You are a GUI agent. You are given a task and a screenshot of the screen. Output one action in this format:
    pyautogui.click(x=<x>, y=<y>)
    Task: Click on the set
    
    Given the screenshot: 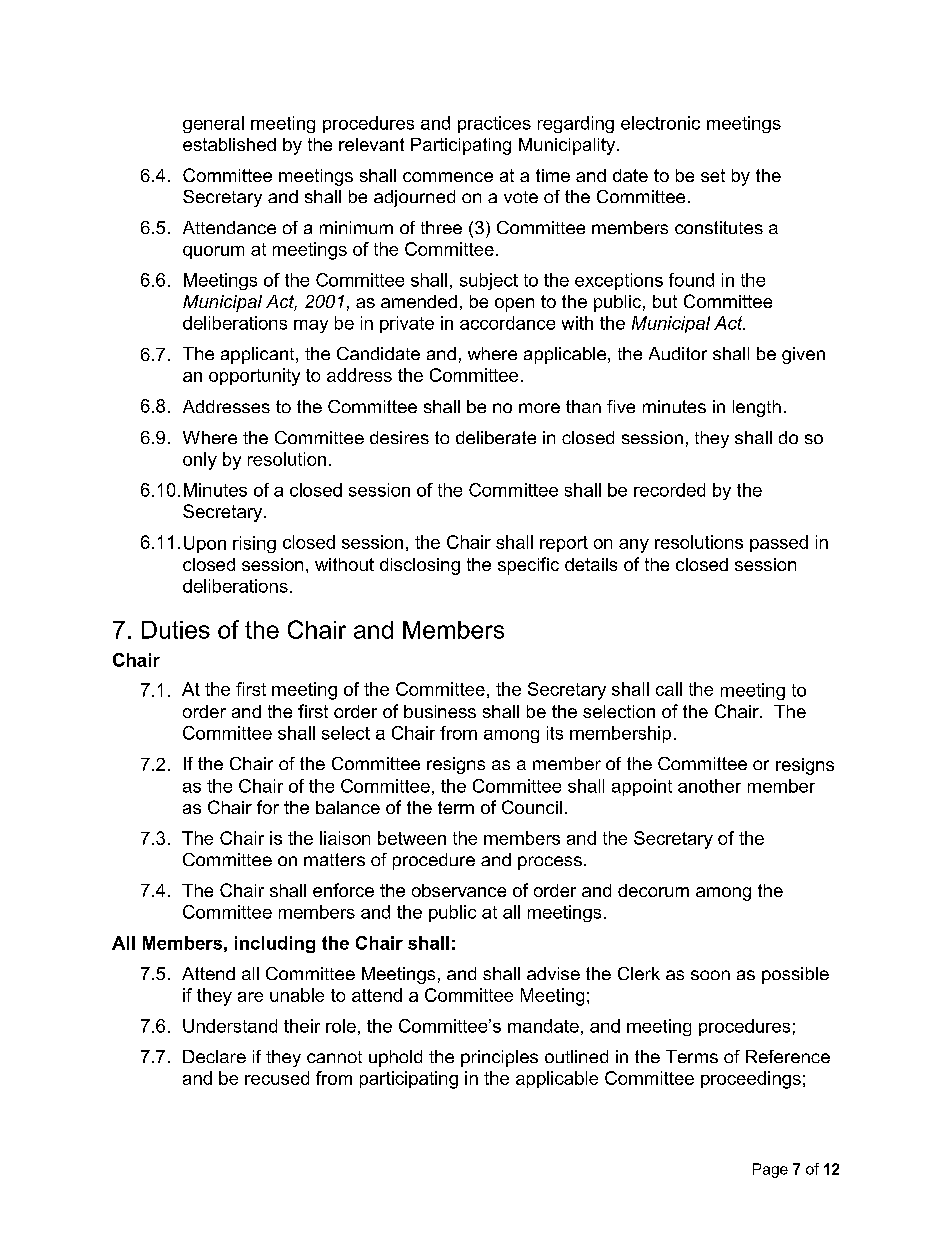 What is the action you would take?
    pyautogui.click(x=713, y=175)
